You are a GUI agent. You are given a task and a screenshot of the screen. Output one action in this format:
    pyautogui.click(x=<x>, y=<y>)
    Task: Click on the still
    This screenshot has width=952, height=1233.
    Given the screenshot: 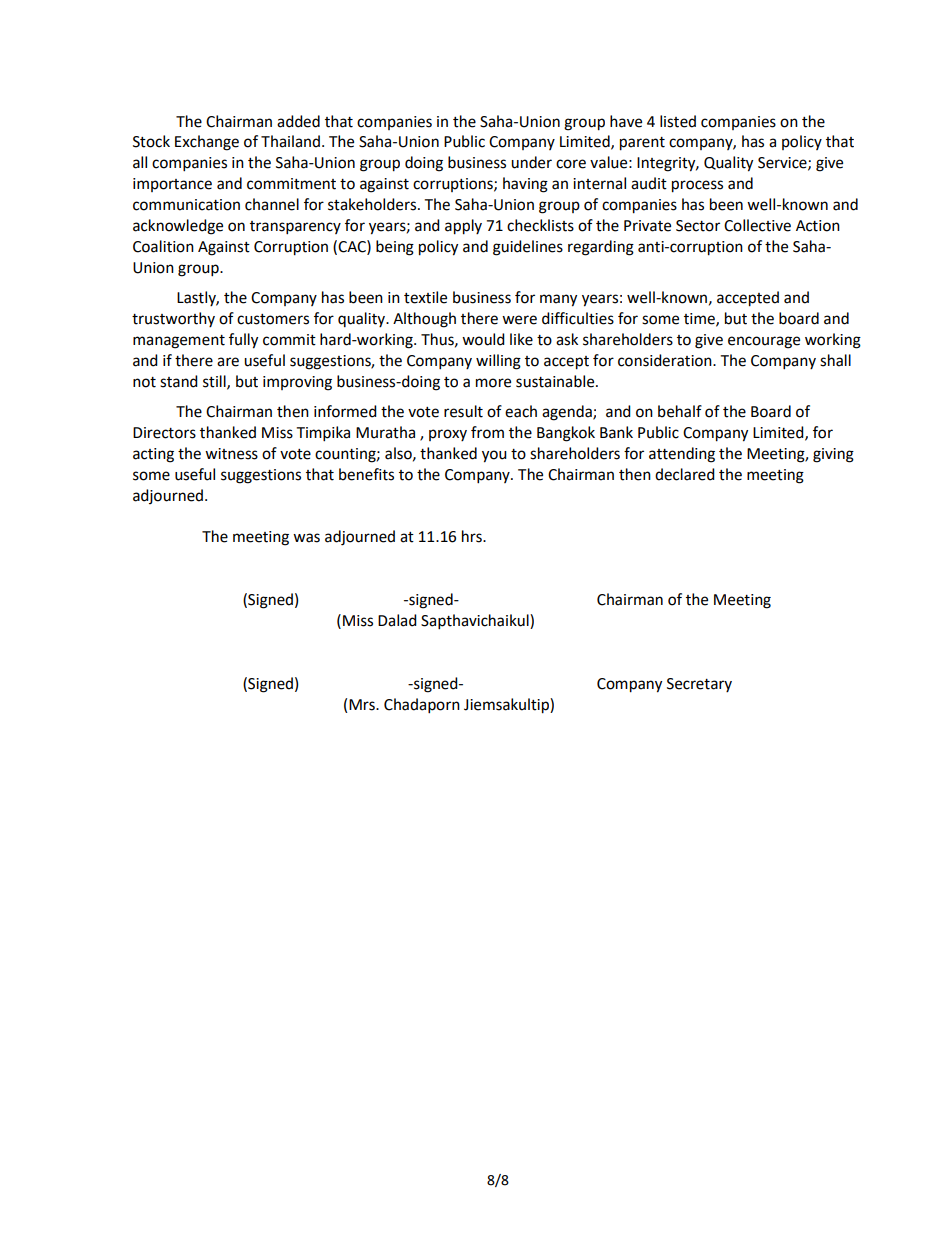 What is the action you would take?
    pyautogui.click(x=215, y=382)
